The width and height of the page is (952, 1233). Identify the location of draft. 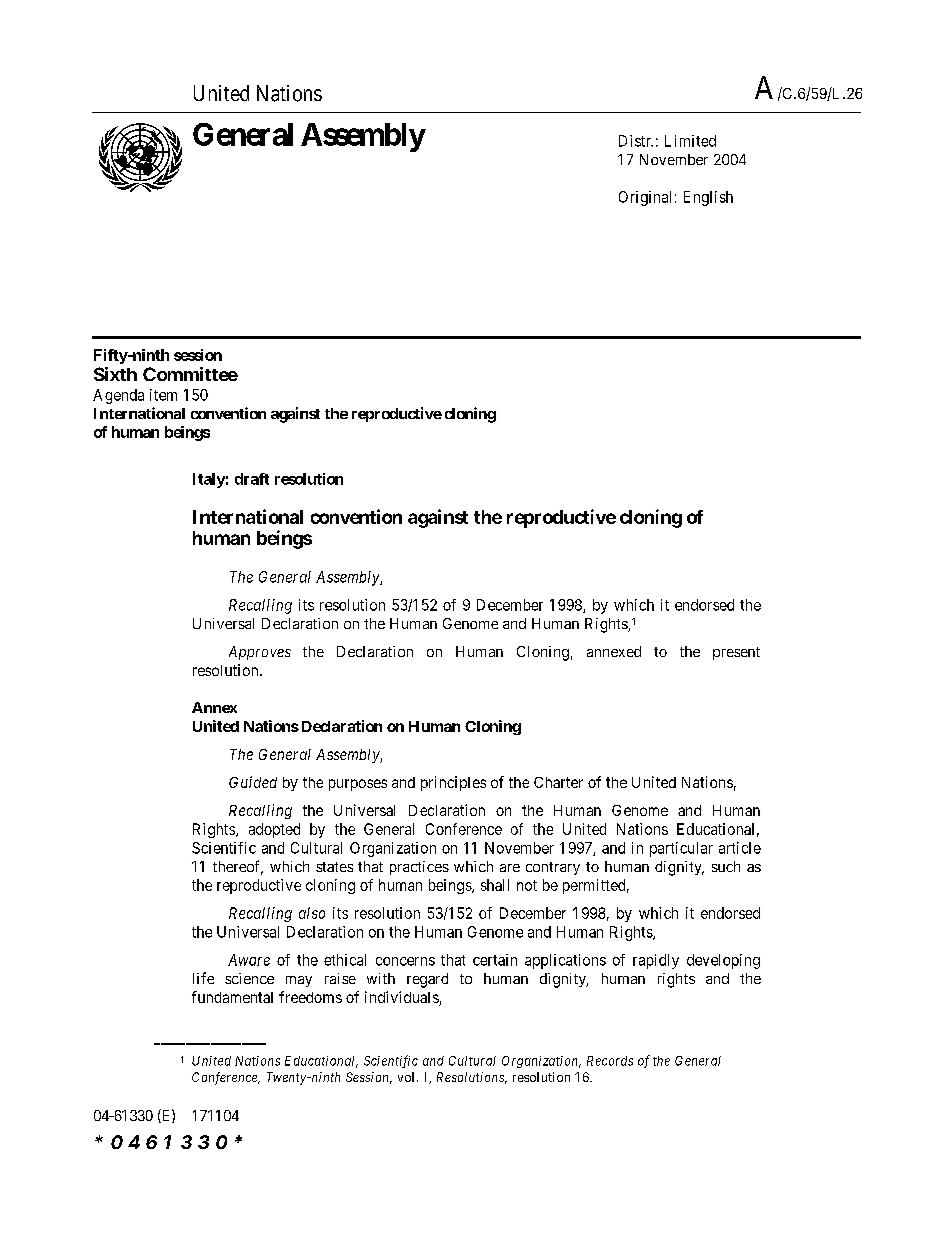
(252, 479).
